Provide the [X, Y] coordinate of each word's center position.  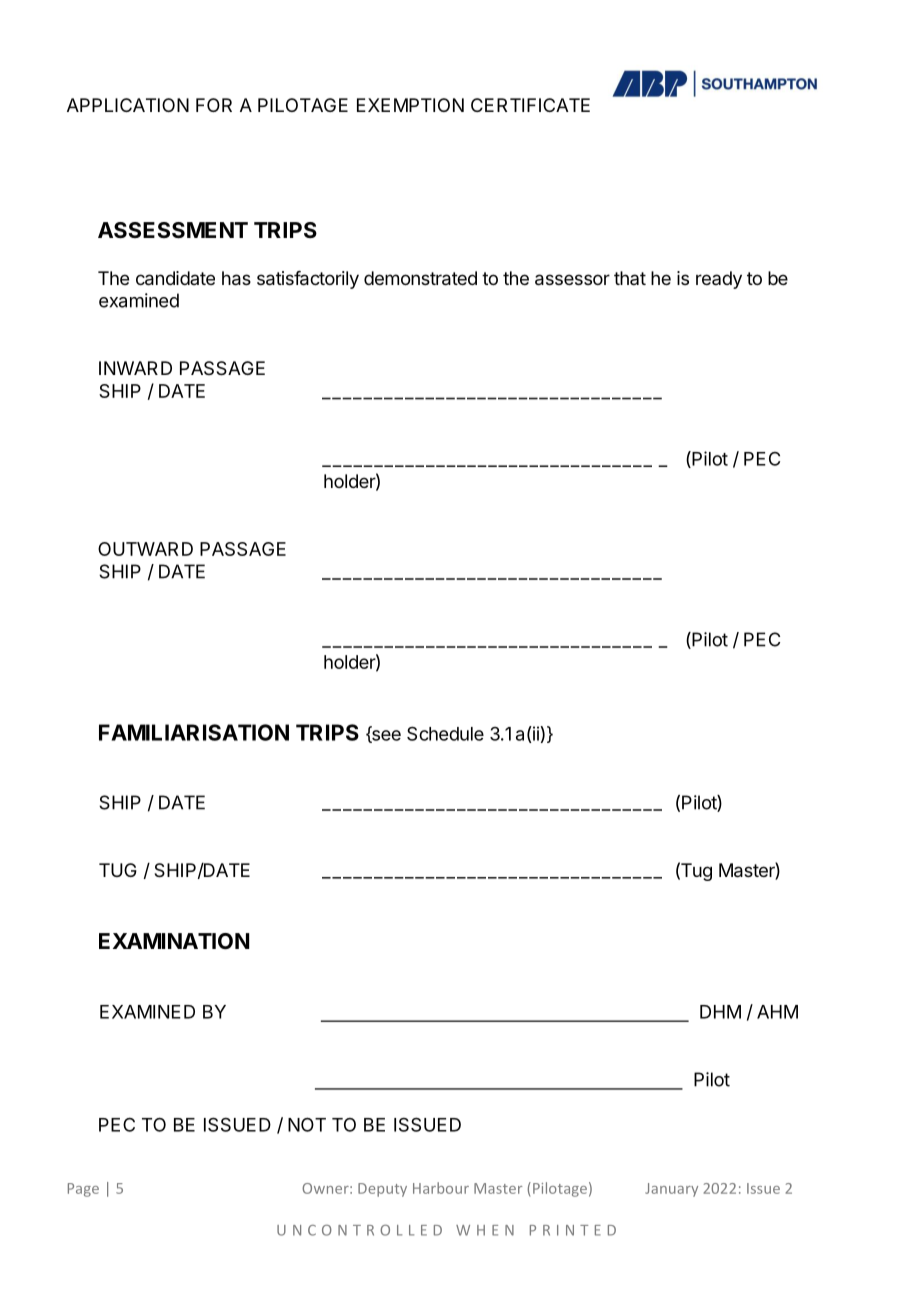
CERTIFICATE [530, 105]
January [671, 1190]
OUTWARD [145, 549]
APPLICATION [128, 105]
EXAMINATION [174, 941]
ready [719, 280]
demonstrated [420, 278]
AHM [777, 1012]
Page [83, 1190]
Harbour [441, 1188]
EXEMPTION [410, 105]
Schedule [445, 733]
